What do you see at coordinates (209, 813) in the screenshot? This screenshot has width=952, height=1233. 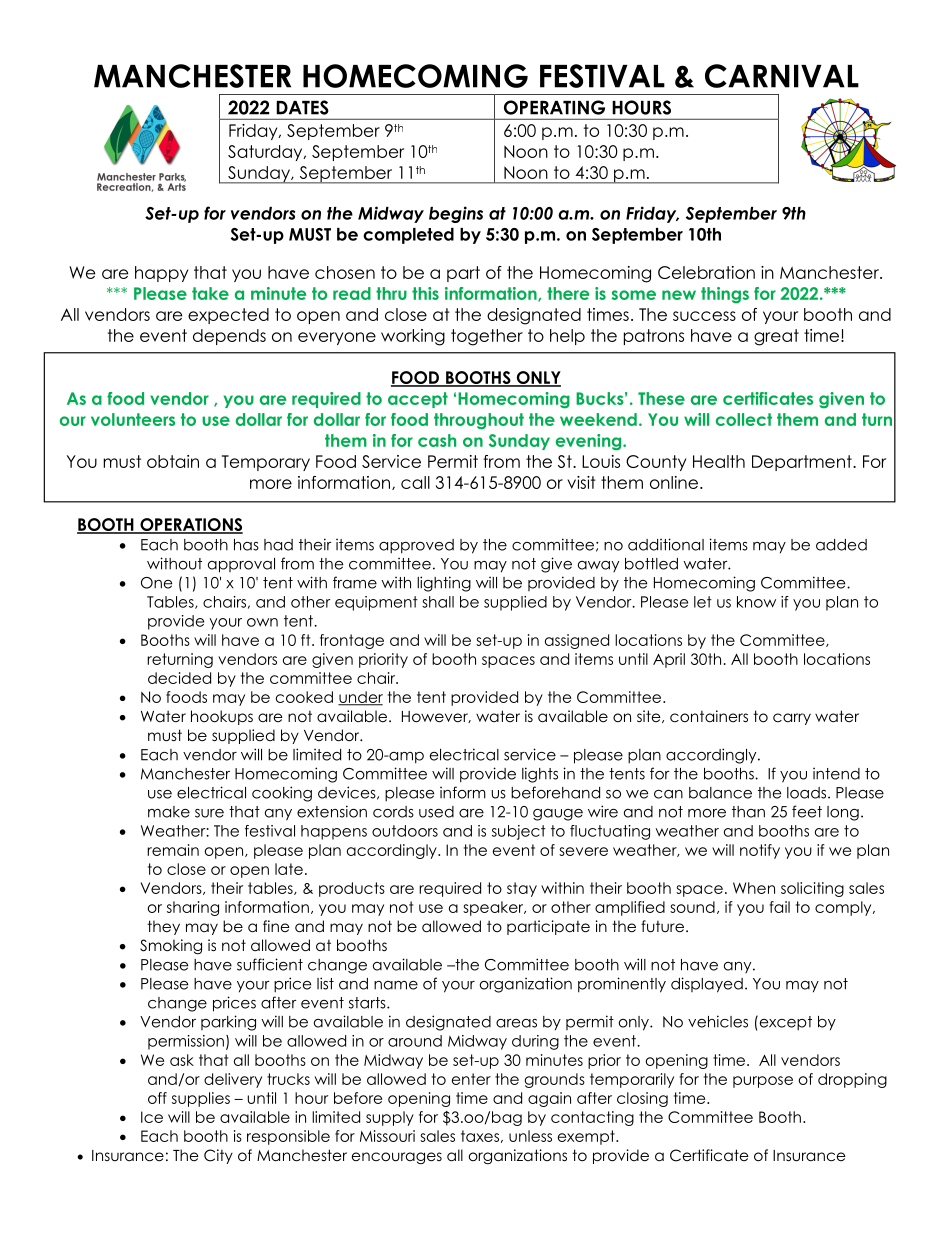 I see `sure` at bounding box center [209, 813].
